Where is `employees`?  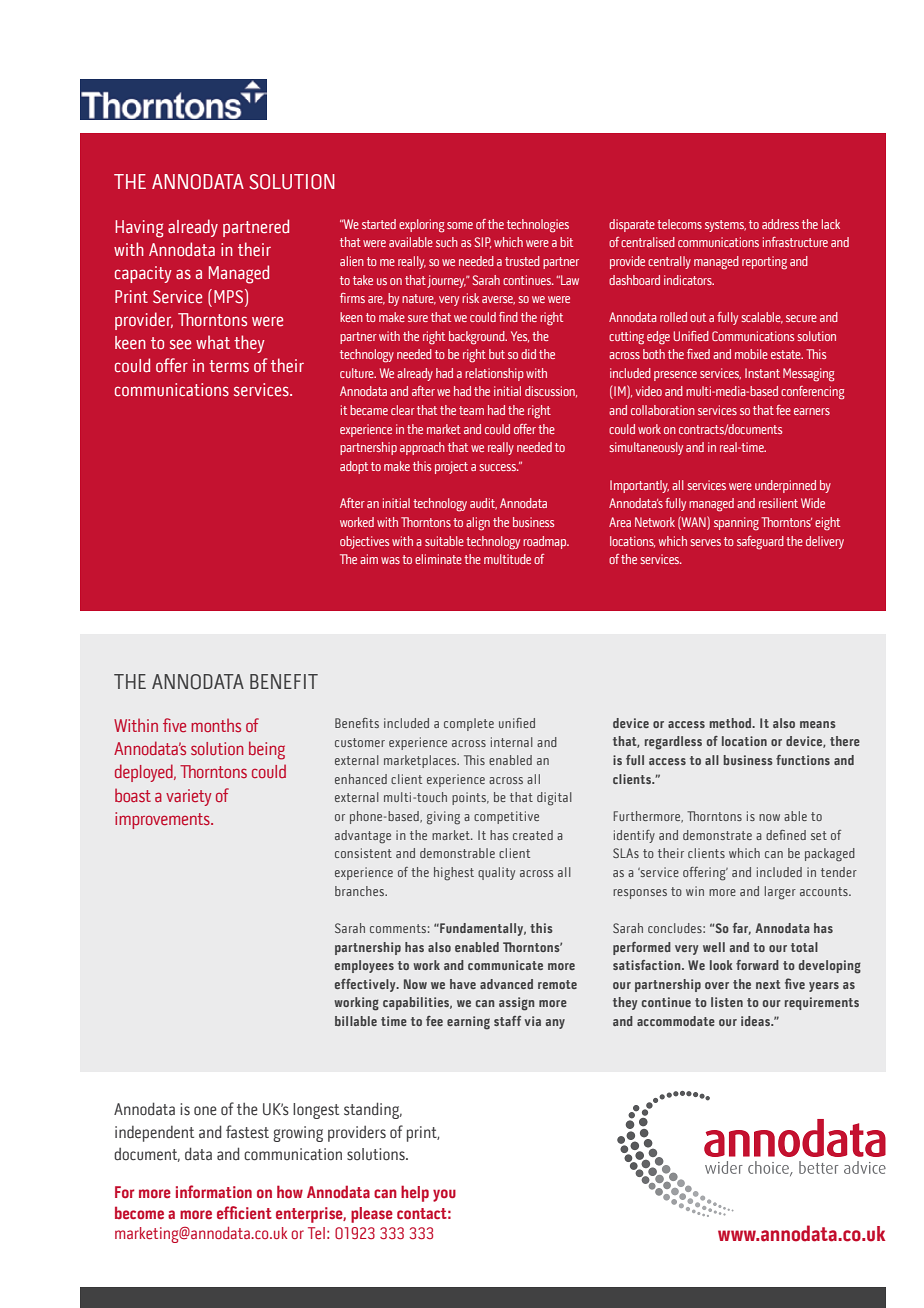
employees is located at coordinates (364, 966).
